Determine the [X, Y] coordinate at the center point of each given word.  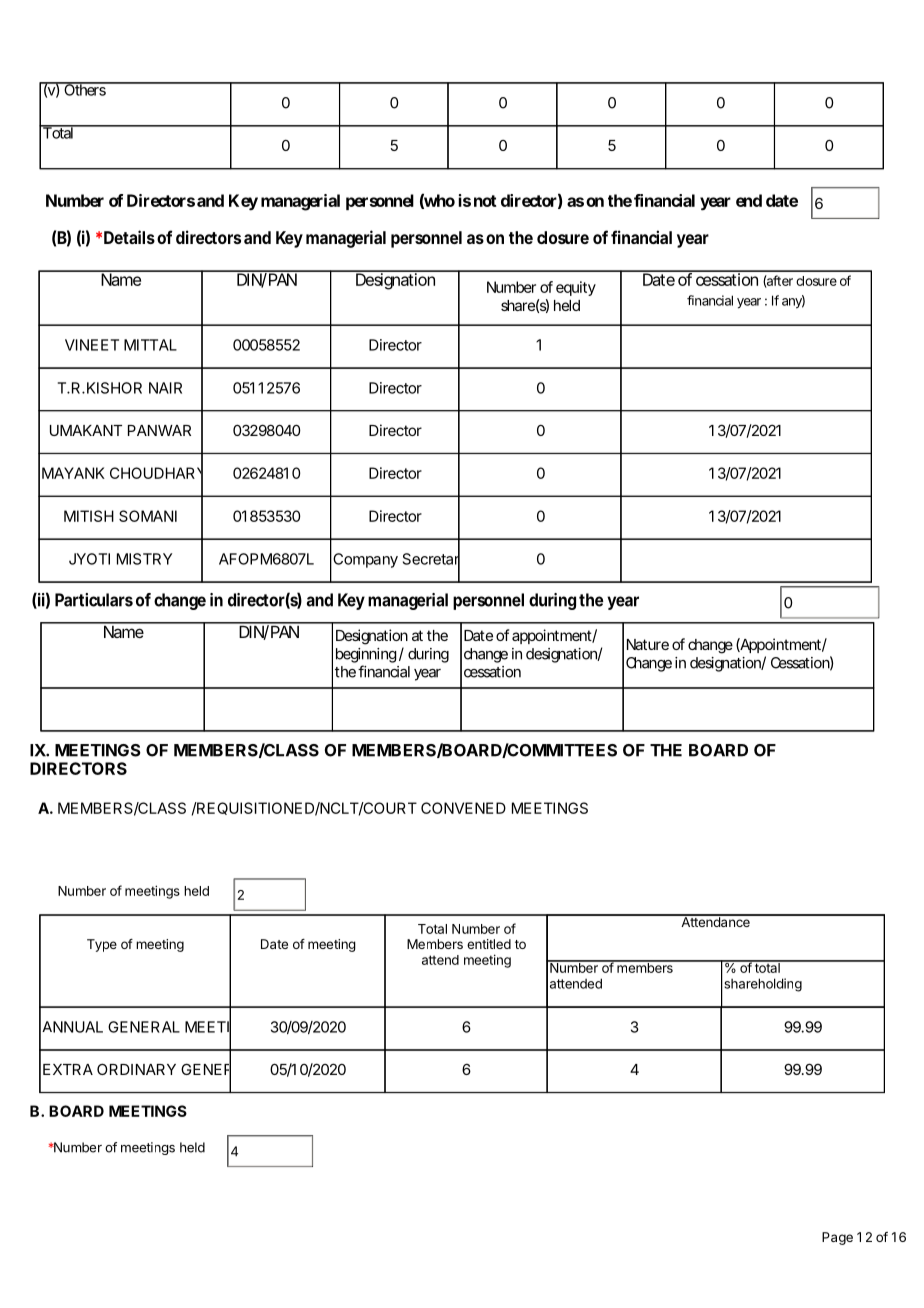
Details [129, 237]
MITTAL [150, 345]
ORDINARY [136, 1069]
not [485, 201]
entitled [489, 944]
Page [837, 1238]
